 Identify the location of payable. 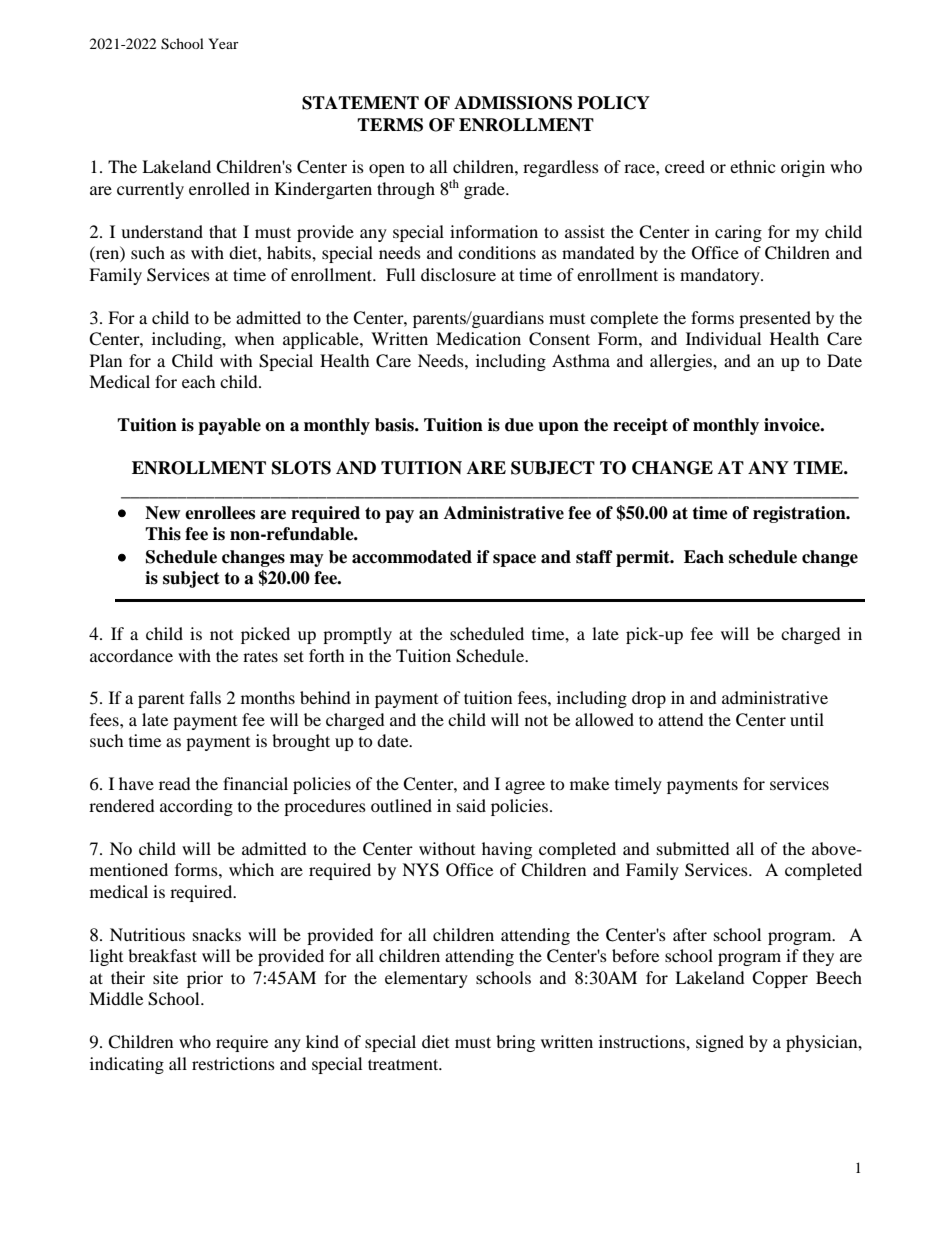
(229, 426).
